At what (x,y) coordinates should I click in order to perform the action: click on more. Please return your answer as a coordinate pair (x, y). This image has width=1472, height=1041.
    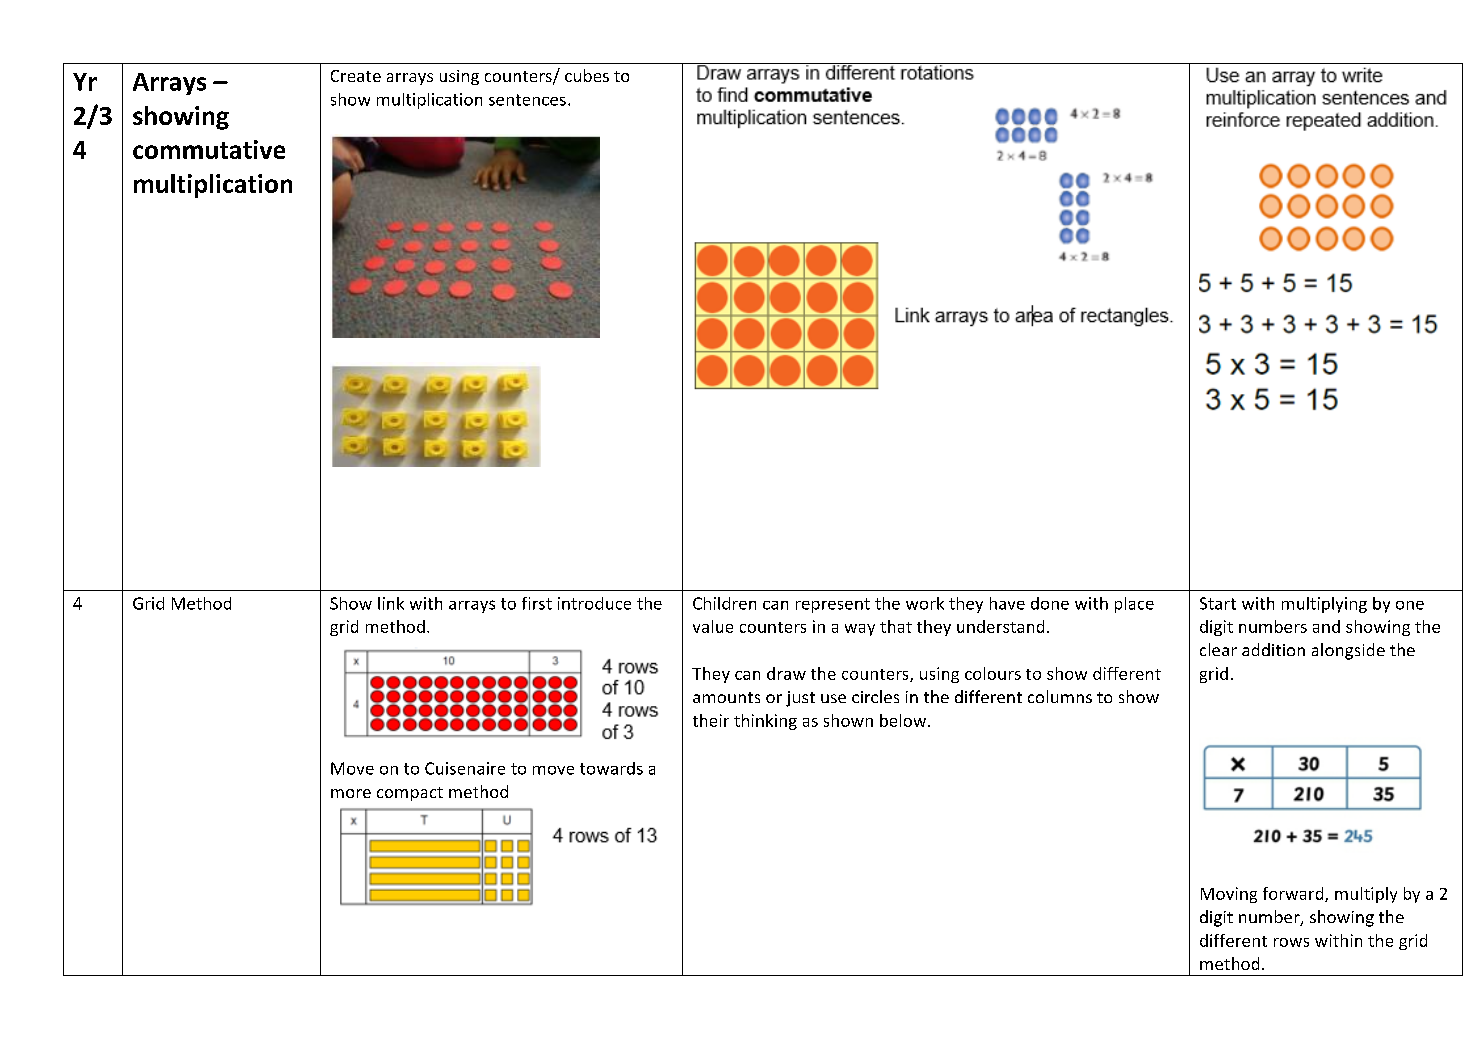
    Looking at the image, I should click on (351, 793).
